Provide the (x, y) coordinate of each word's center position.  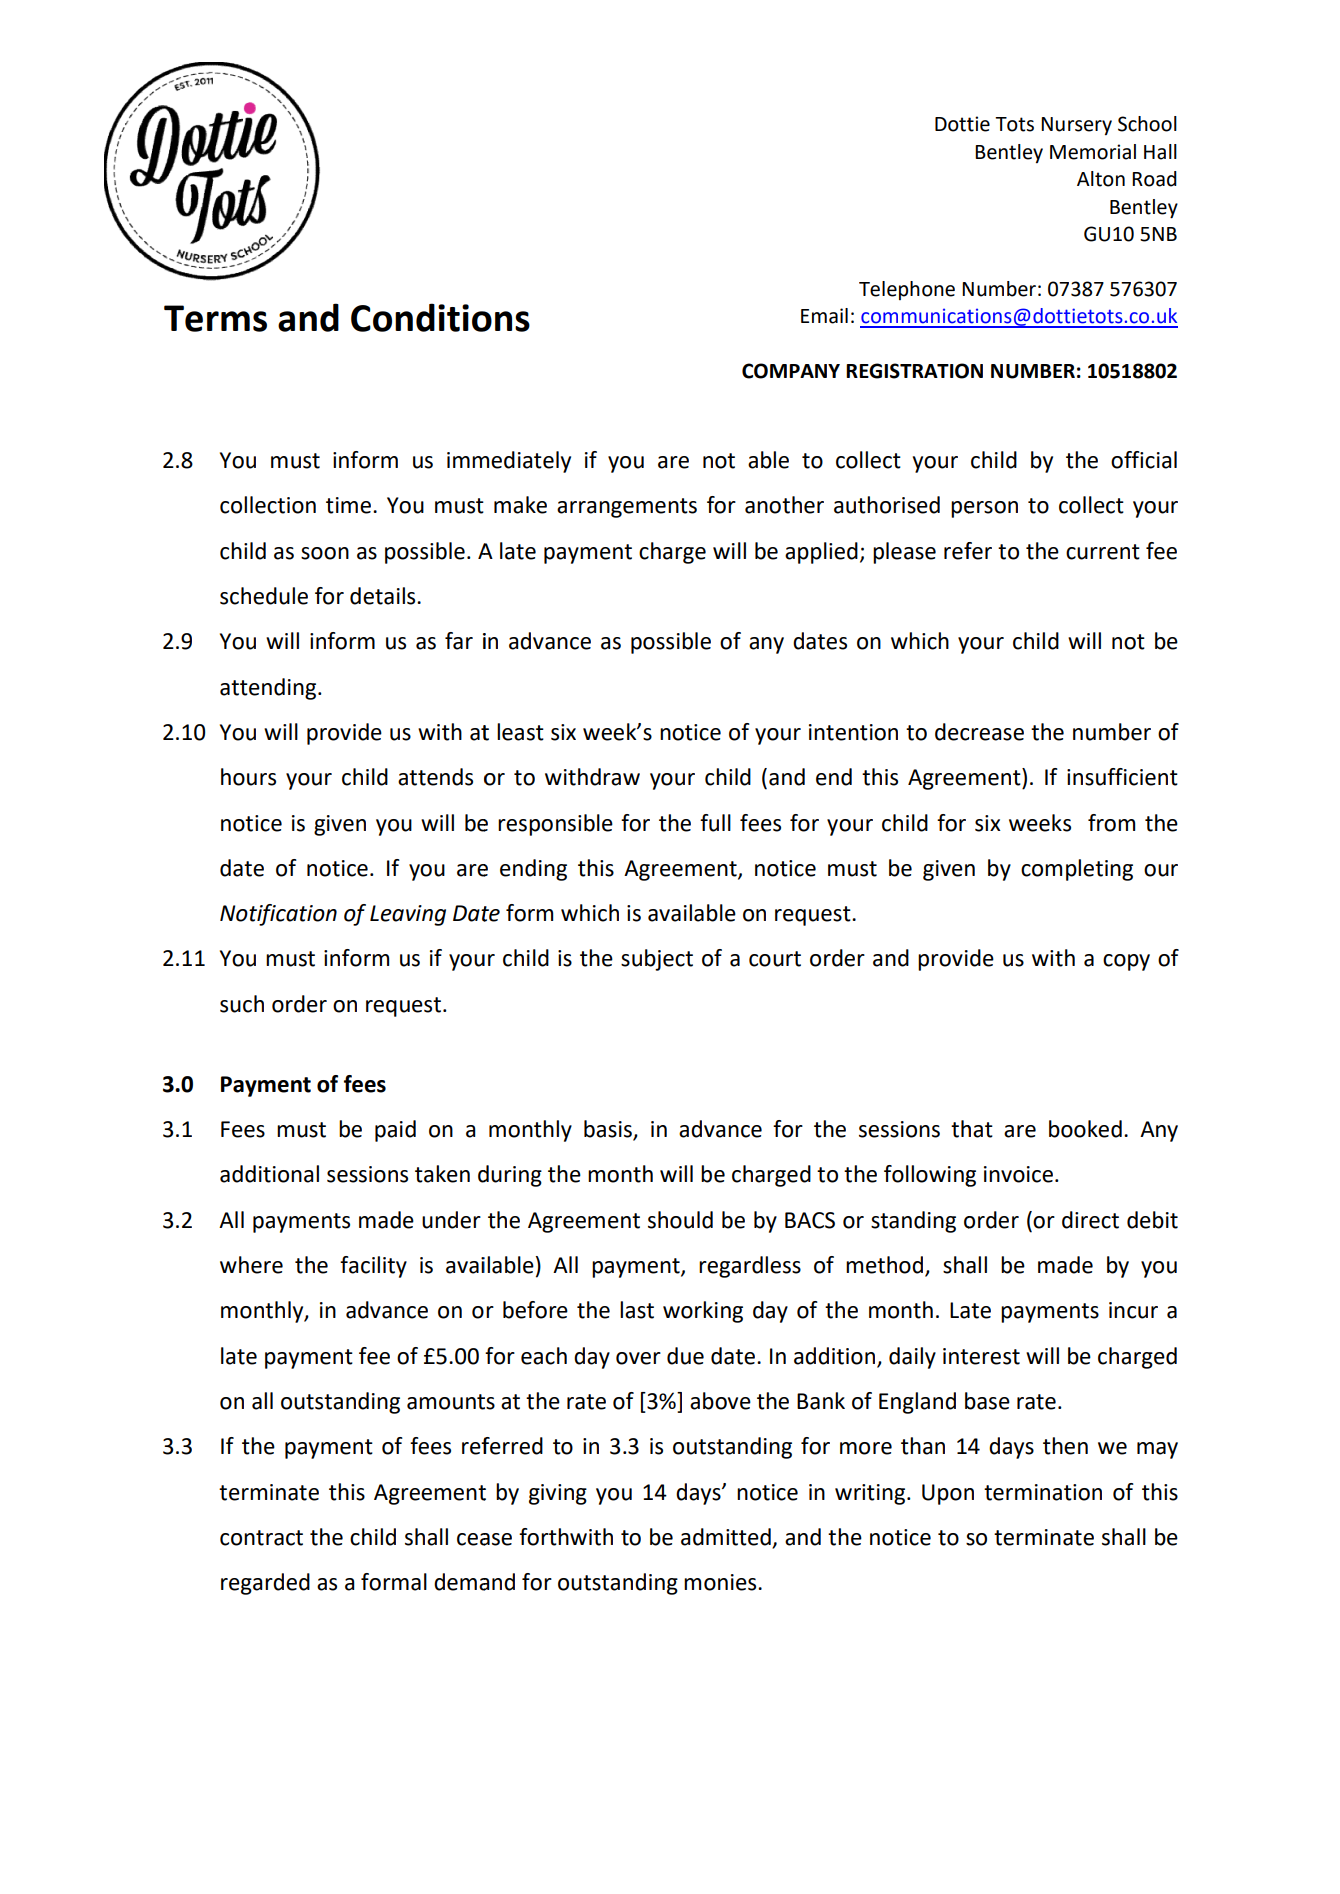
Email (824, 316)
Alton (1101, 179)
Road (1154, 179)
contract (261, 1538)
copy (1126, 962)
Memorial (1093, 152)
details (384, 596)
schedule (264, 596)
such (242, 1004)
